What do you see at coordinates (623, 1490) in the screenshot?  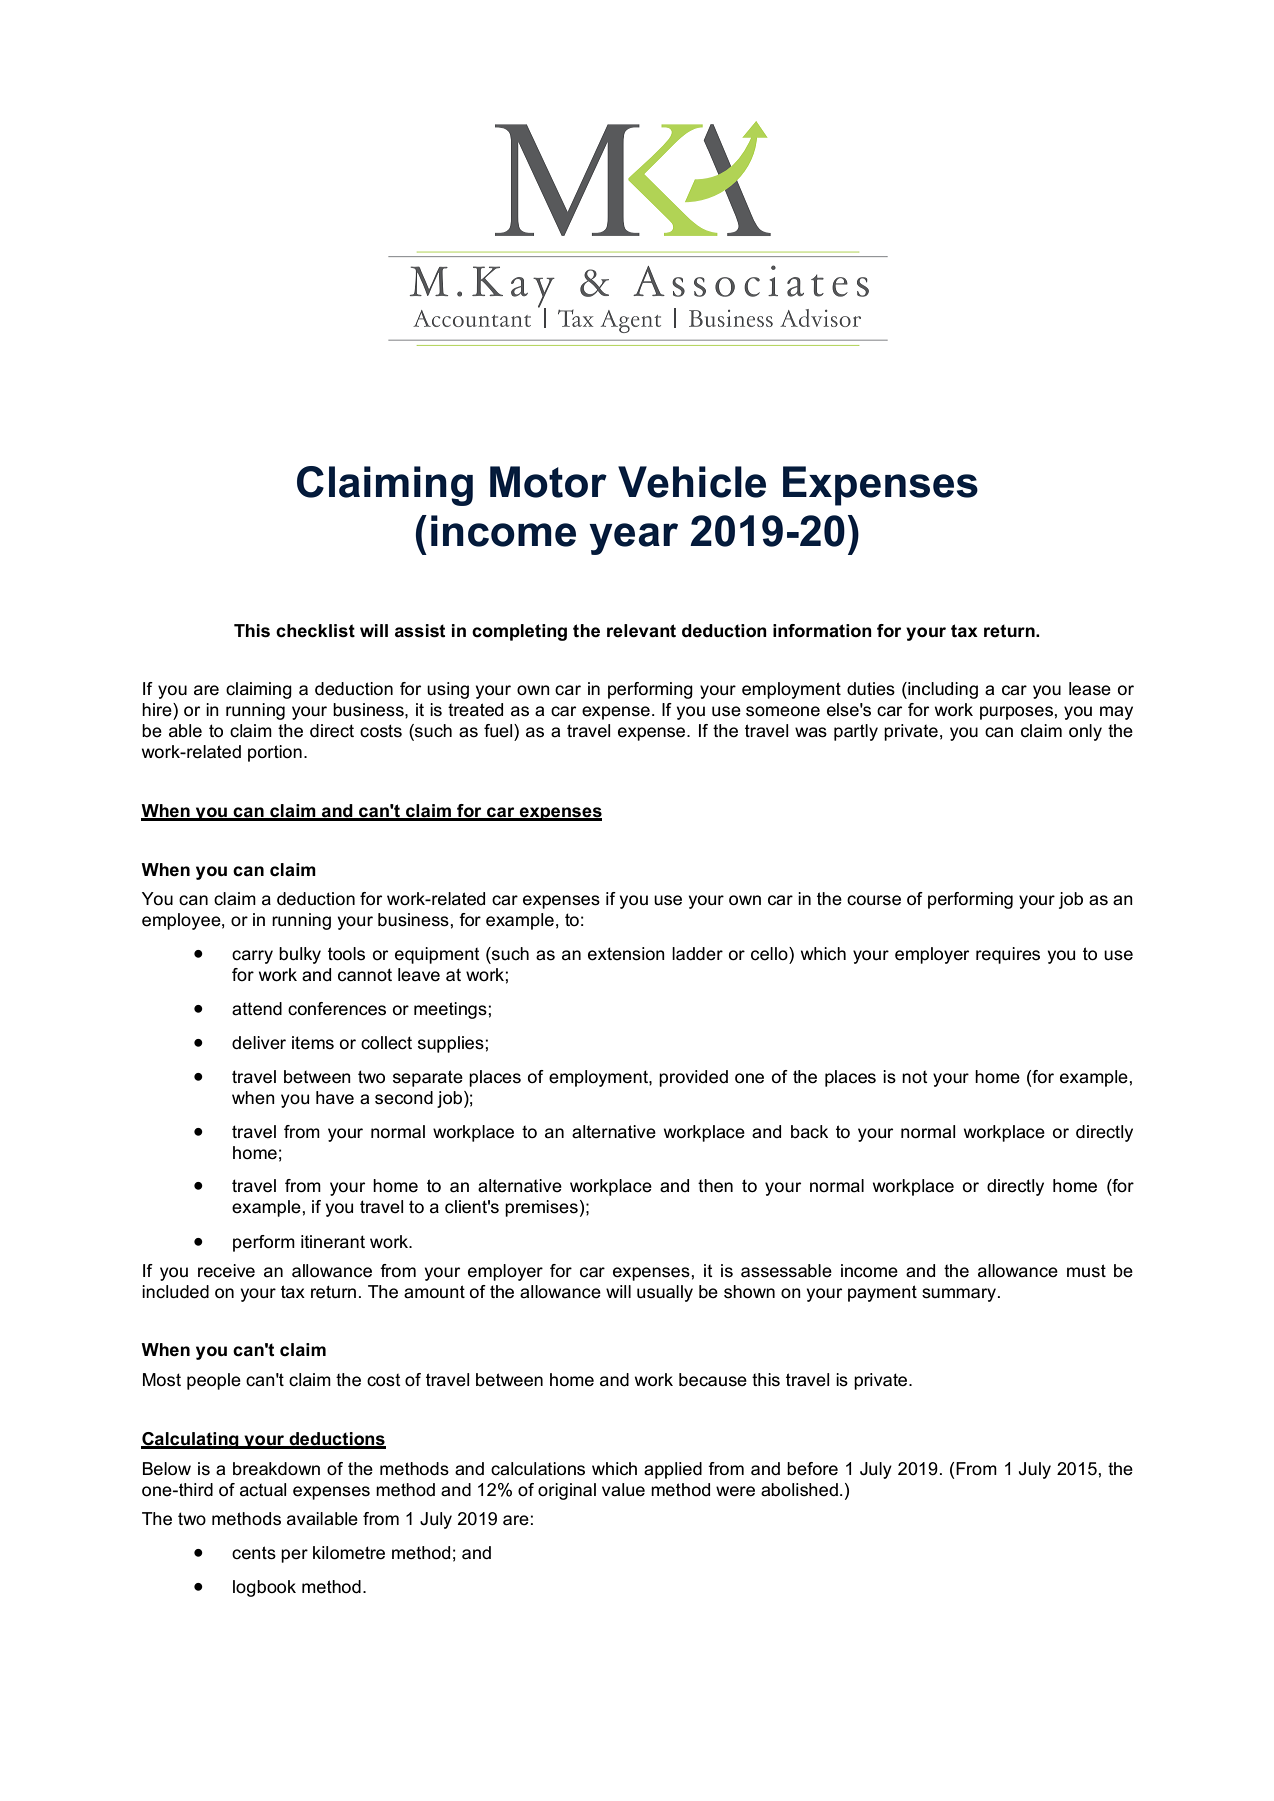 I see `value` at bounding box center [623, 1490].
